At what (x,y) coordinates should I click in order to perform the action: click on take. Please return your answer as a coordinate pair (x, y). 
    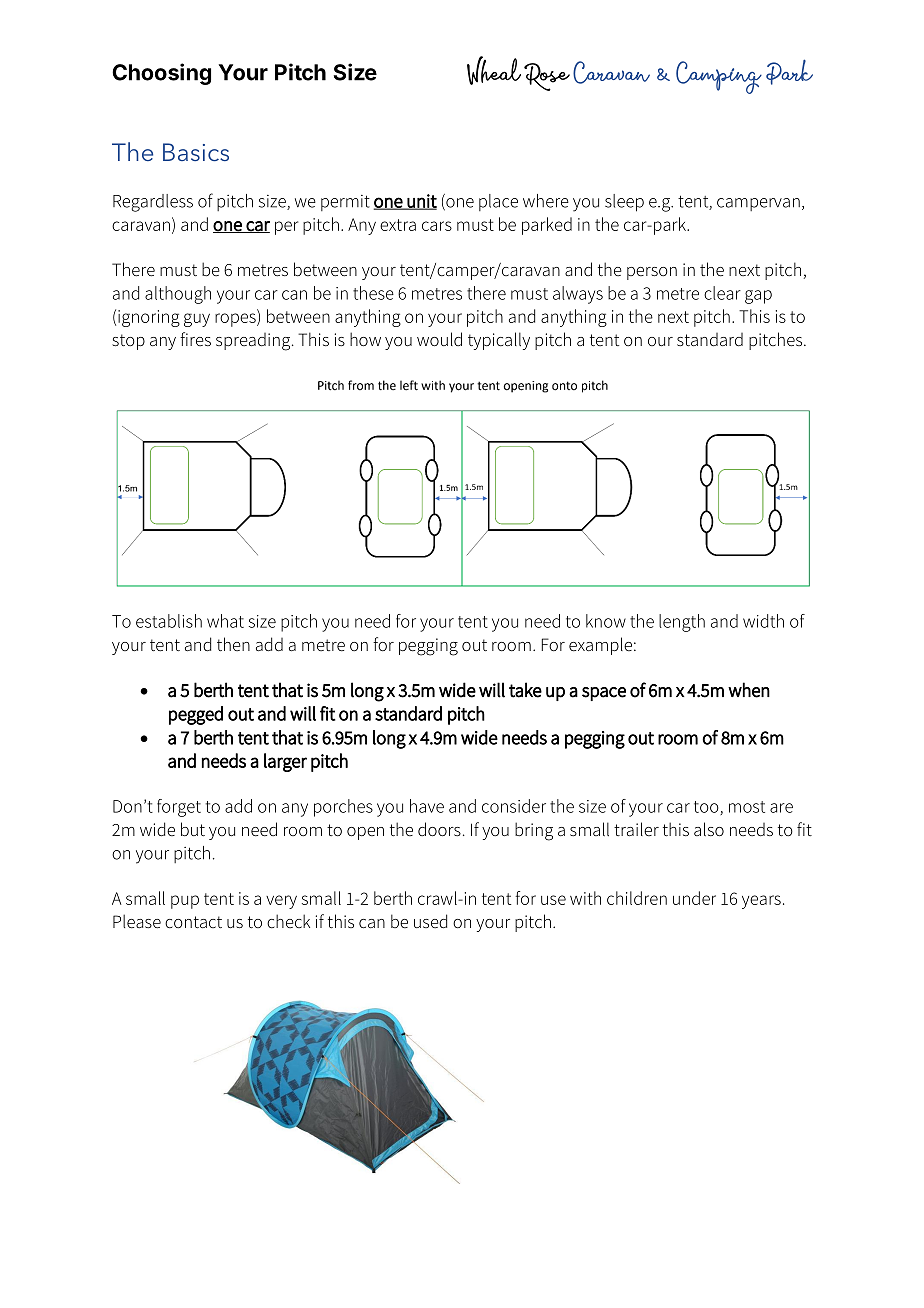
    Looking at the image, I should click on (525, 690).
